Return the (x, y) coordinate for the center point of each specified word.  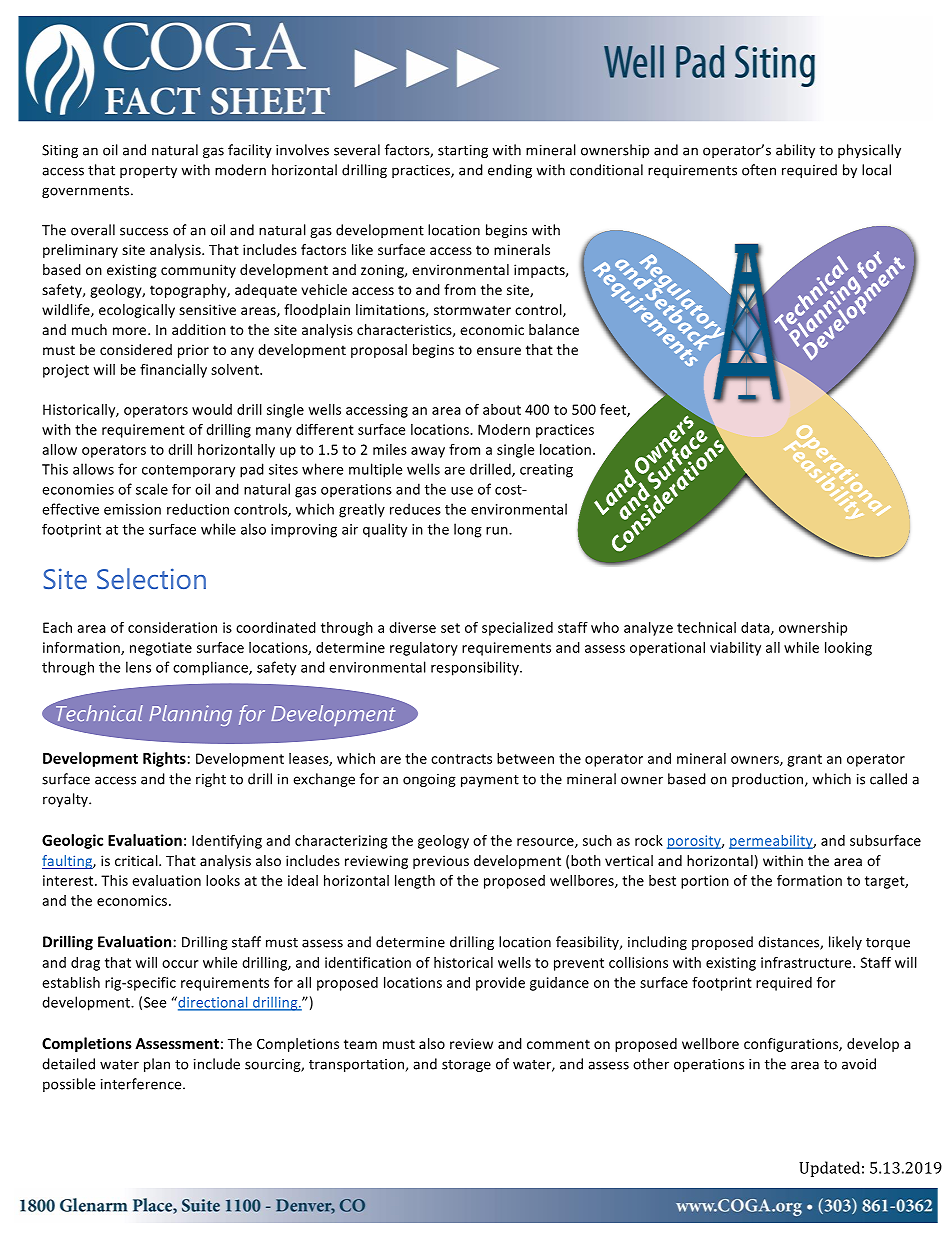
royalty (66, 800)
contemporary (188, 471)
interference (142, 1084)
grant (804, 760)
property (148, 172)
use (462, 491)
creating (546, 471)
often (759, 170)
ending (510, 171)
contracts (461, 759)
